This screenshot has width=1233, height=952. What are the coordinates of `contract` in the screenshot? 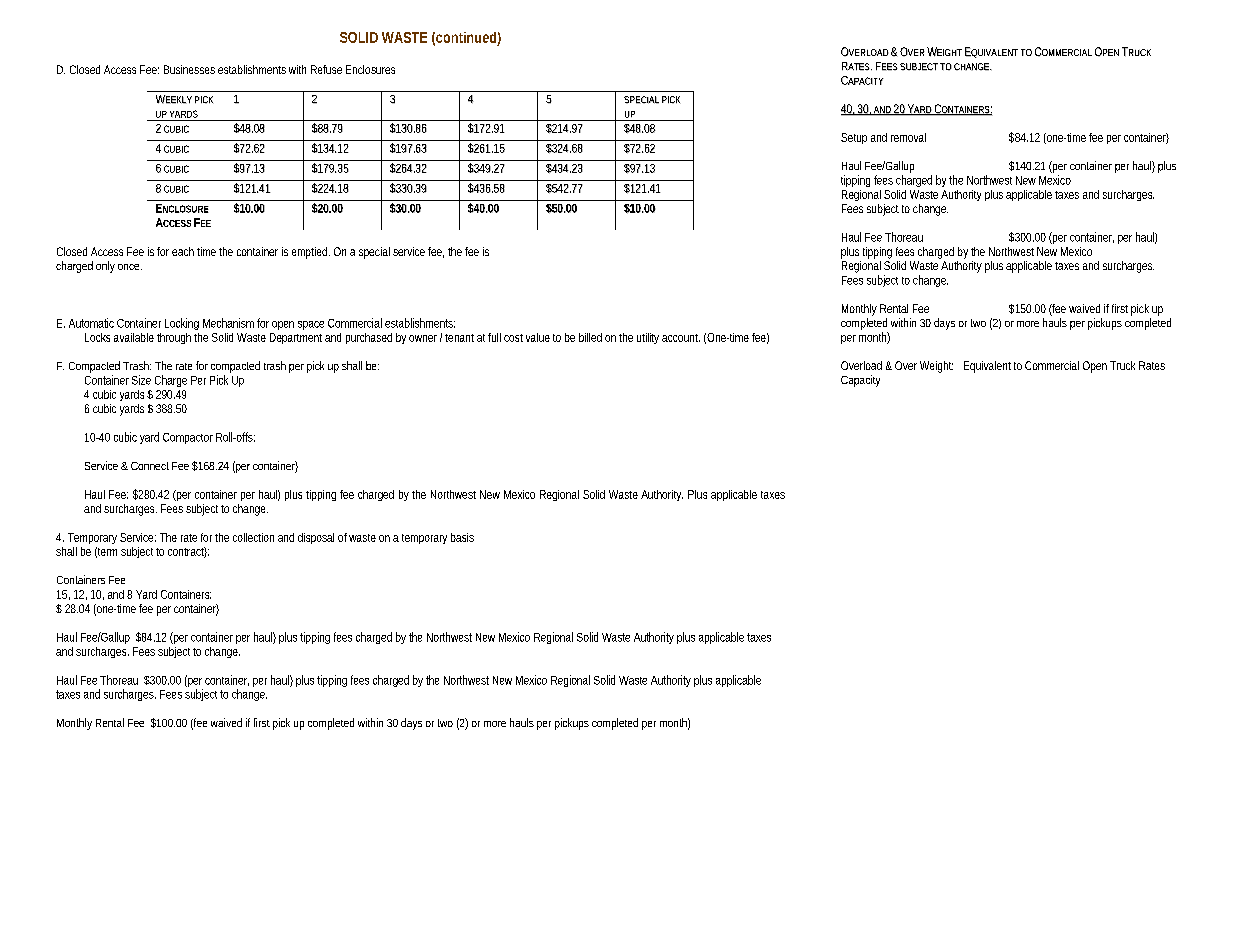 It's located at (187, 552).
